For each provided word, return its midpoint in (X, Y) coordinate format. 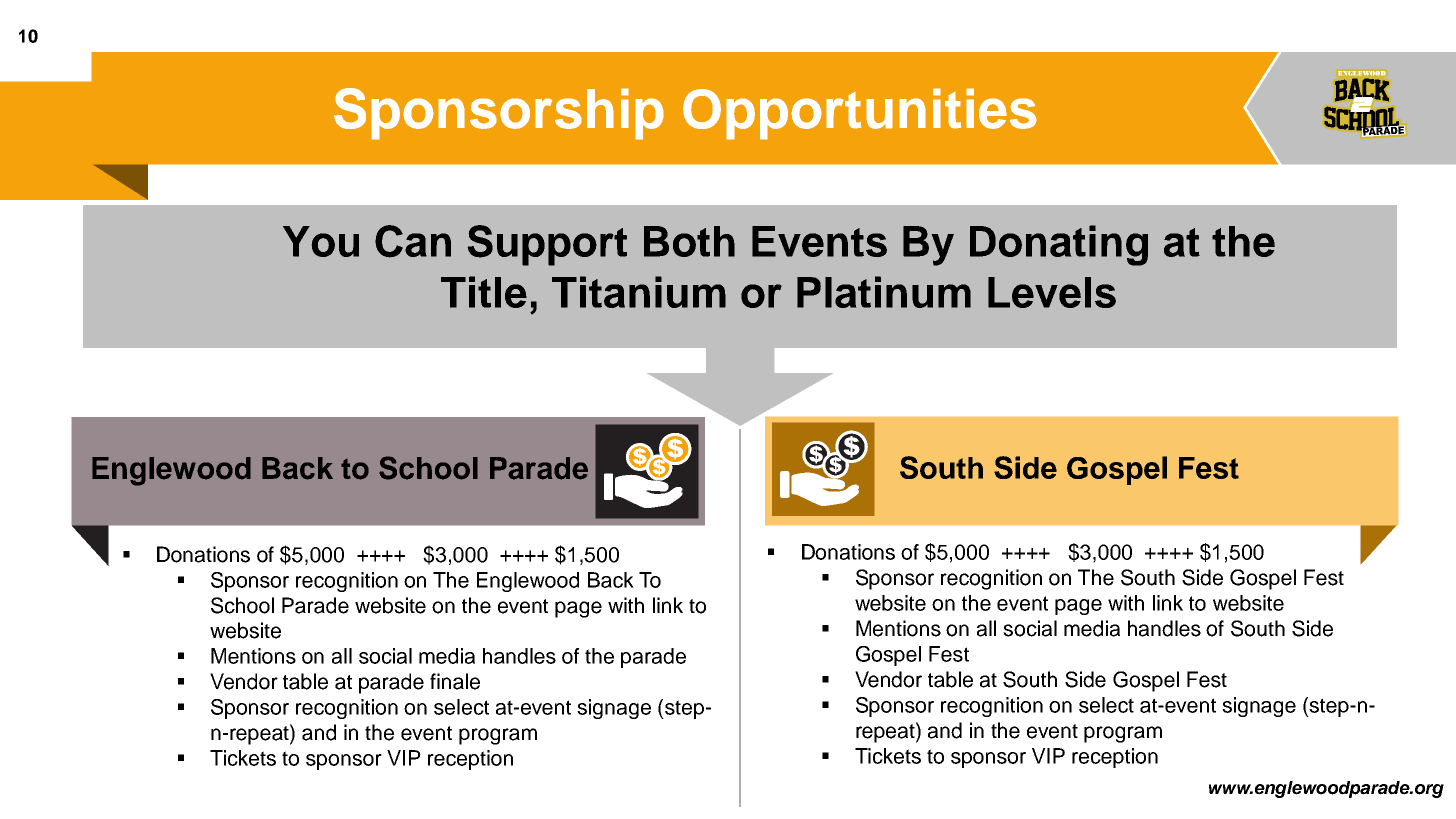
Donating (1059, 245)
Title (484, 292)
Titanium (639, 292)
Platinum (884, 292)
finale (455, 681)
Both (689, 241)
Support (547, 245)
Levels (1052, 292)
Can (413, 241)
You (321, 241)
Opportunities (860, 114)
